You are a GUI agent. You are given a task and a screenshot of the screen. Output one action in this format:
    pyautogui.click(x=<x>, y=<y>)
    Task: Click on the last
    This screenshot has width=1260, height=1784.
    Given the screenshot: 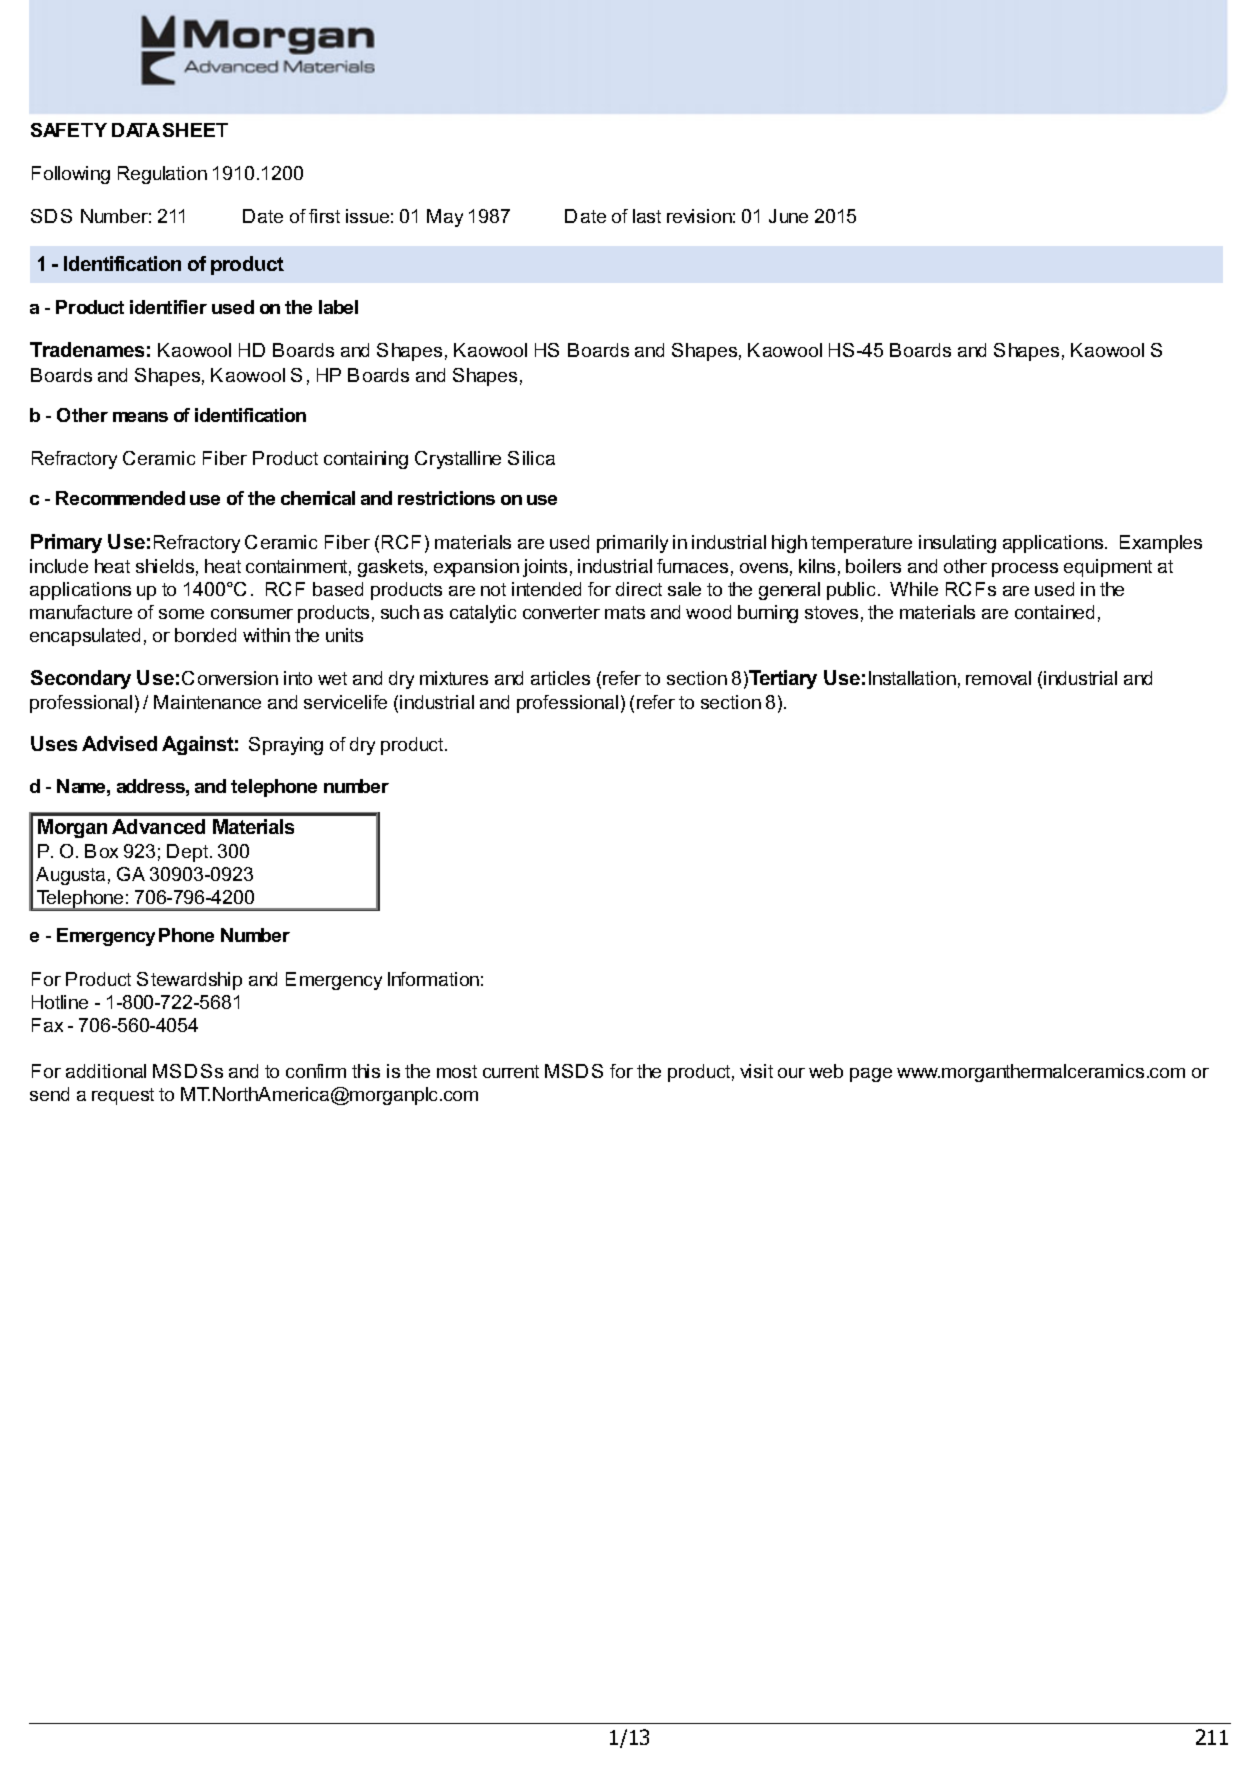 What is the action you would take?
    pyautogui.click(x=647, y=216)
